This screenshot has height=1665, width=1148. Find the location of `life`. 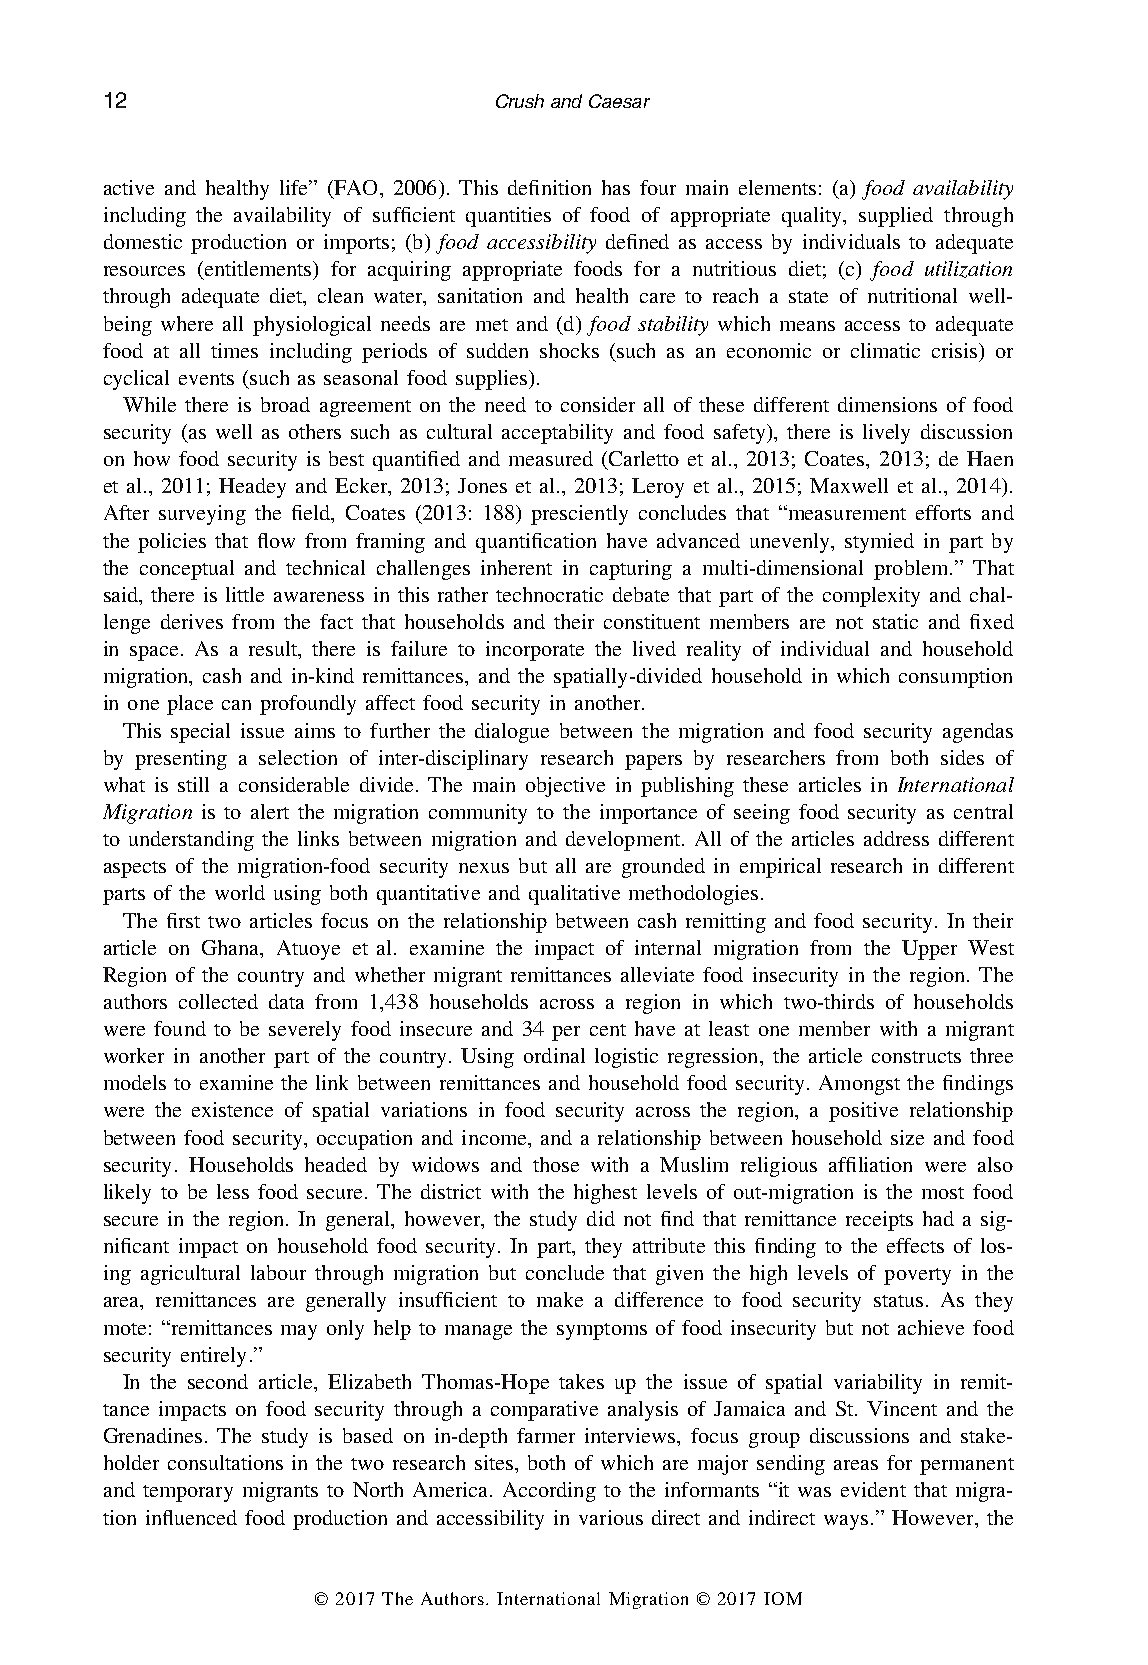

life is located at coordinates (295, 187).
